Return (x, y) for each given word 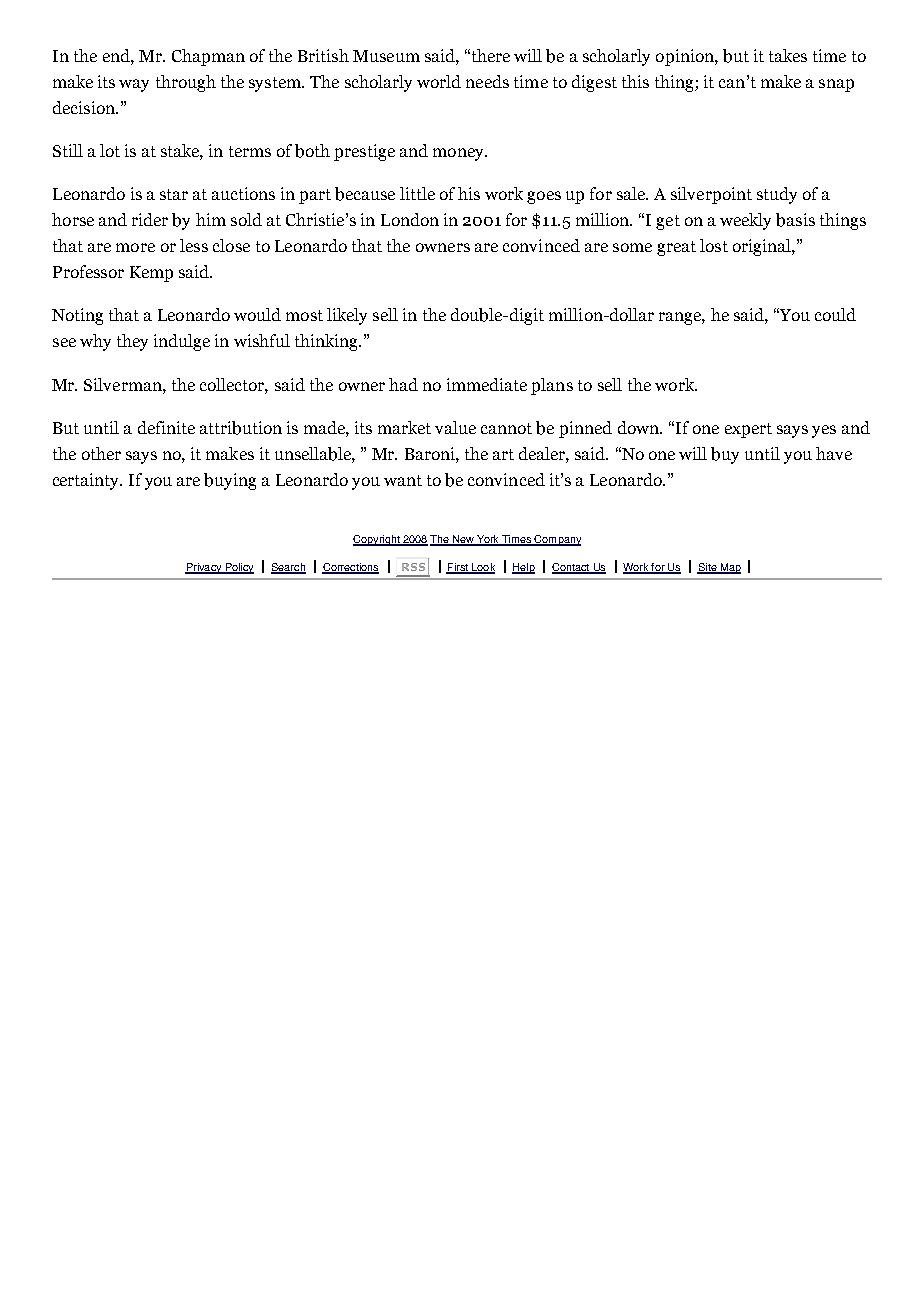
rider (150, 219)
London (410, 219)
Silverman (124, 384)
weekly (745, 221)
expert (748, 430)
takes (788, 55)
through (186, 83)
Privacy (204, 568)
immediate (487, 384)
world (439, 81)
